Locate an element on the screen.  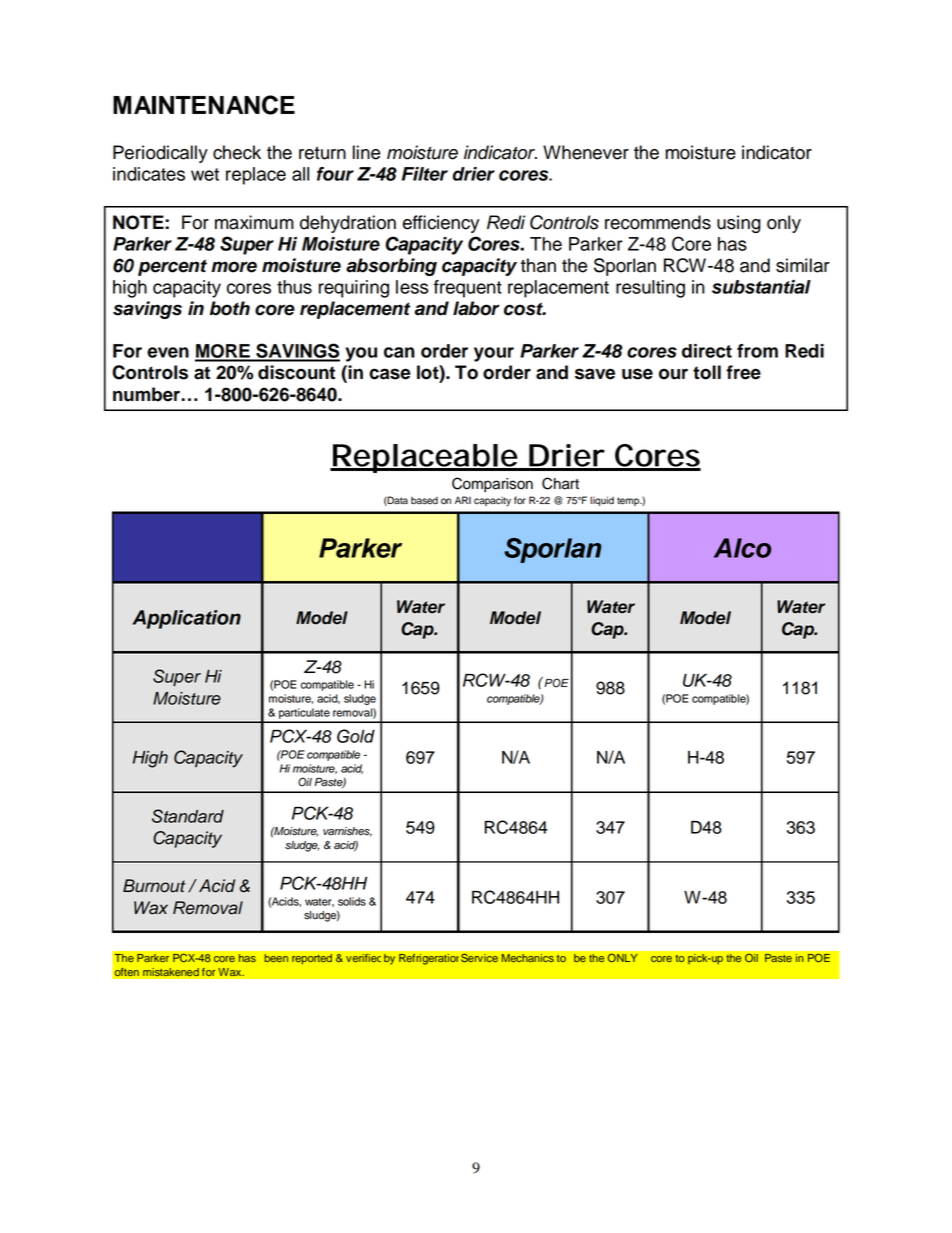
temp is located at coordinates (629, 501).
